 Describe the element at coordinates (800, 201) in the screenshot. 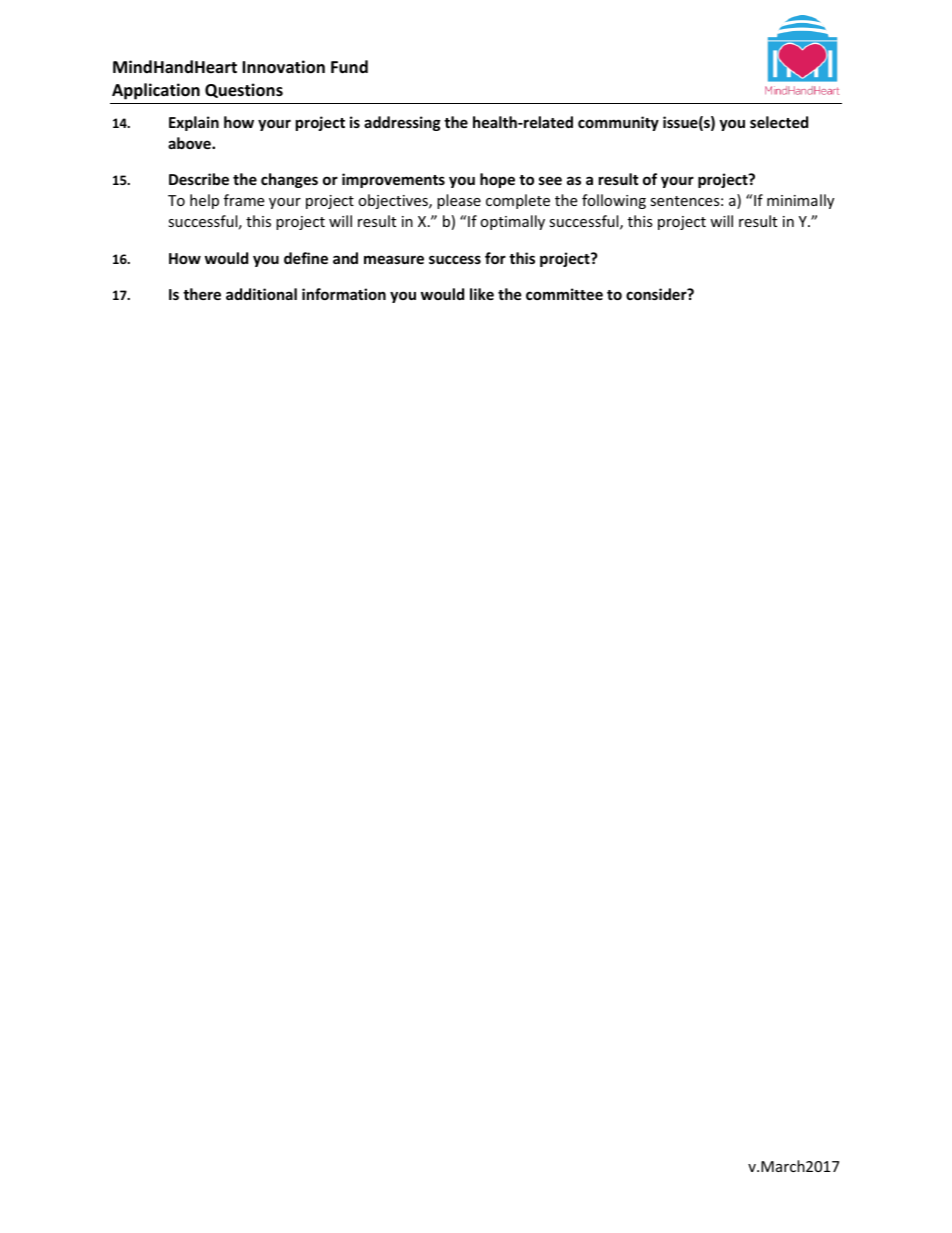

I see `minimally` at that location.
